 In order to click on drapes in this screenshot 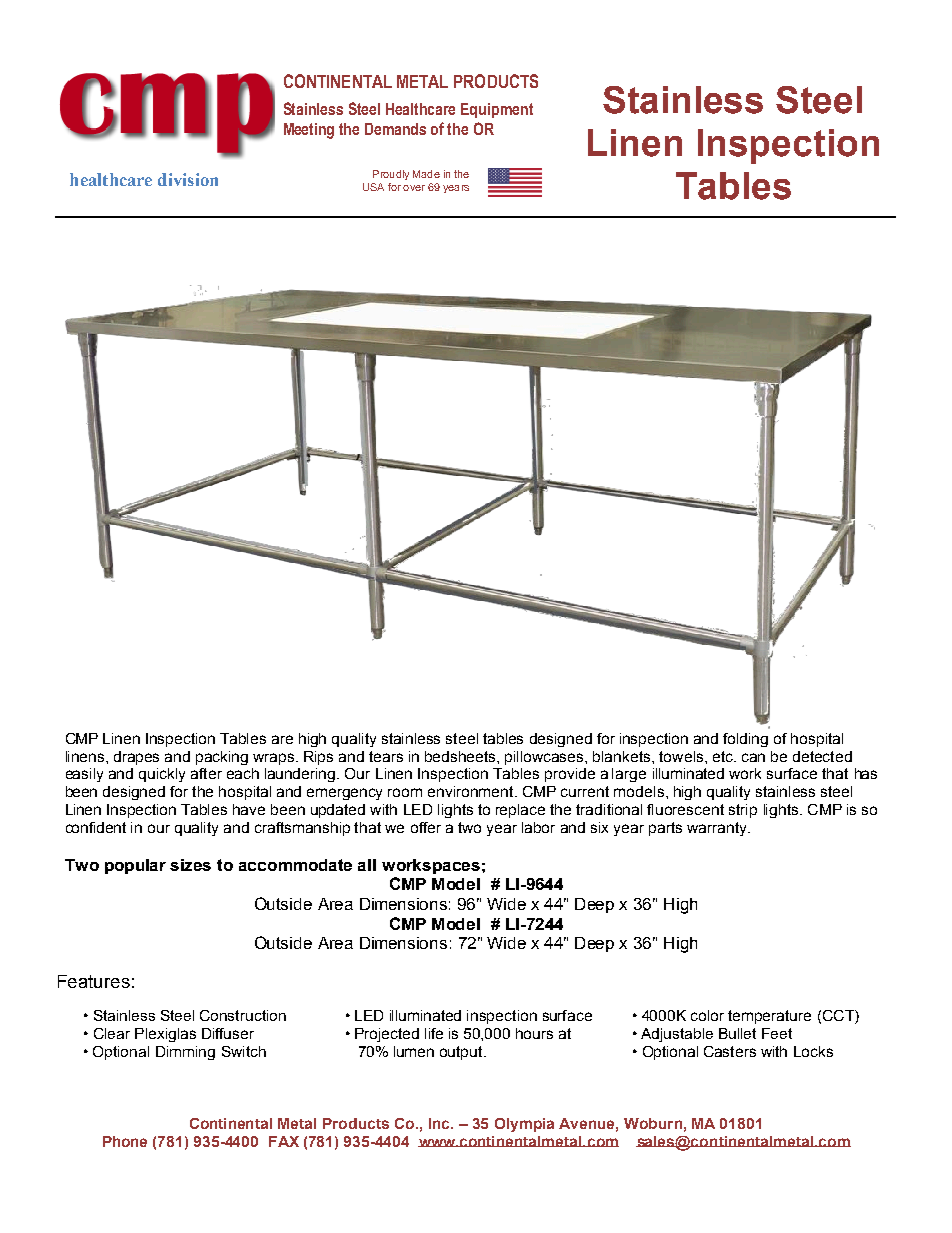, I will do `click(136, 758)`.
